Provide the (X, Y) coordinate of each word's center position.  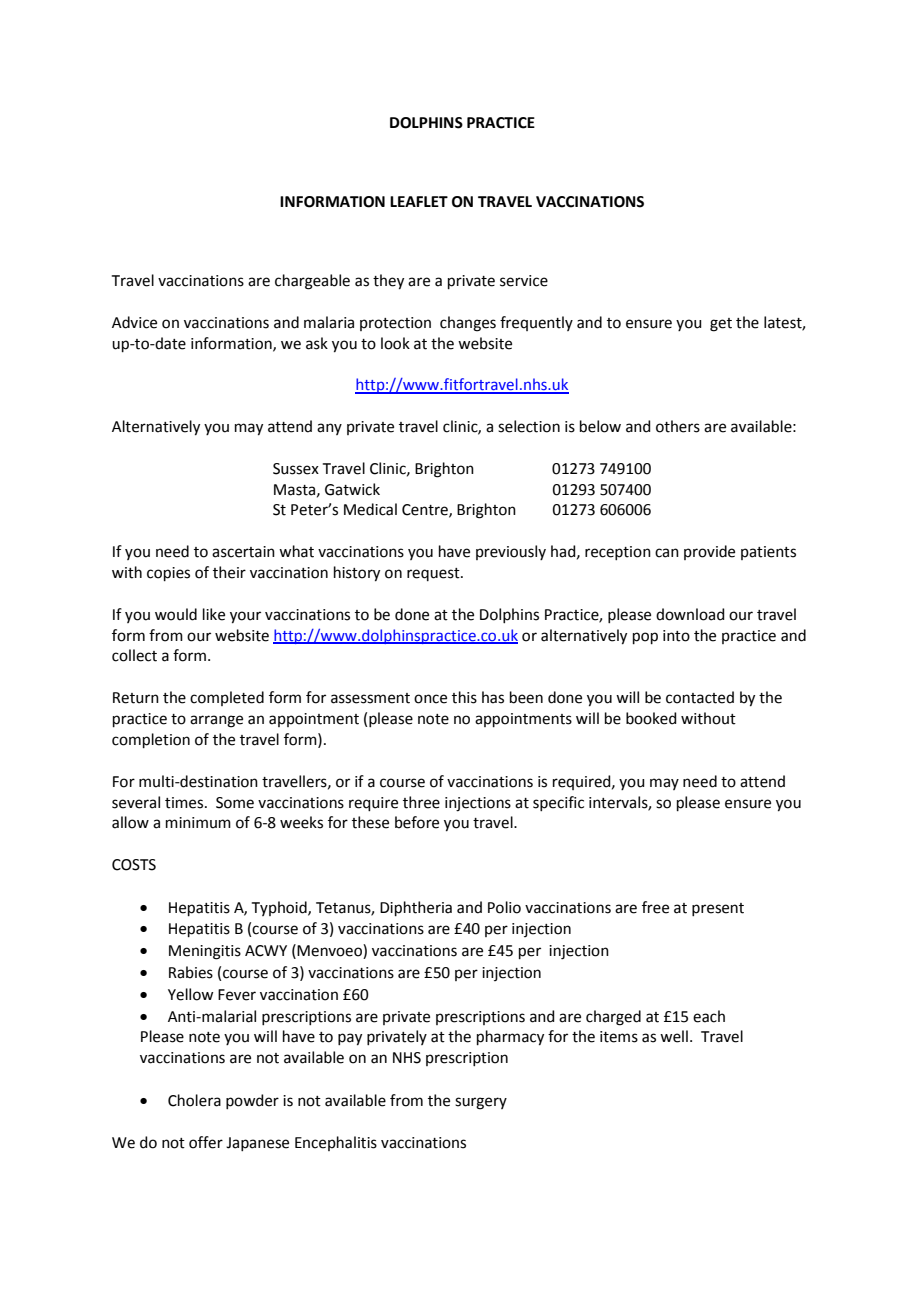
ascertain (243, 552)
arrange (216, 721)
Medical (370, 509)
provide (709, 552)
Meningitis (205, 952)
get (721, 325)
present (718, 909)
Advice (134, 322)
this (464, 697)
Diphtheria (416, 908)
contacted (700, 697)
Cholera (194, 1100)
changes (468, 324)
